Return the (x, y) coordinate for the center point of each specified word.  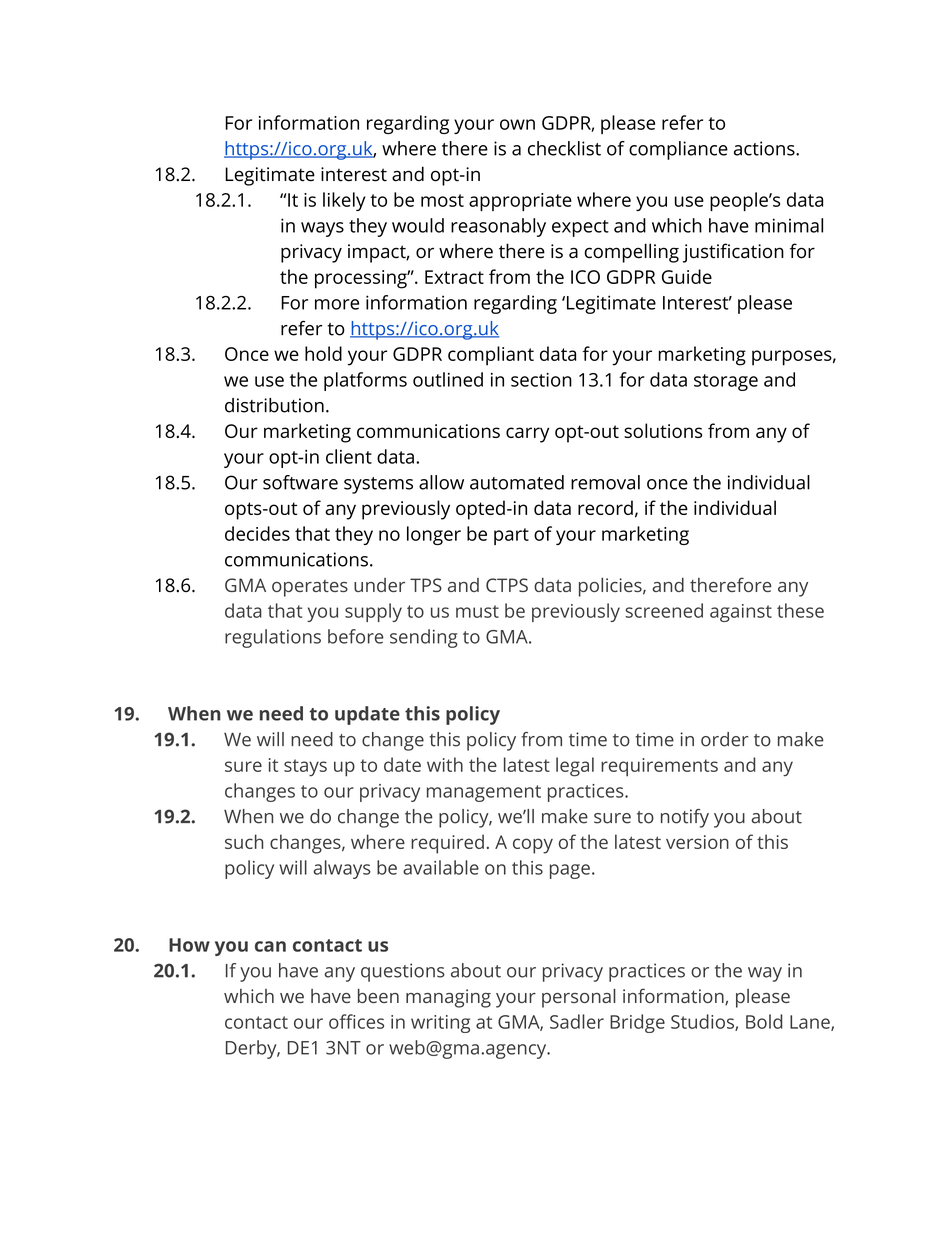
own (517, 124)
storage (726, 382)
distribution (274, 405)
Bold (764, 1021)
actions (764, 148)
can (270, 946)
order (725, 739)
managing (448, 998)
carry (527, 435)
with (445, 764)
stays (305, 768)
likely (344, 201)
